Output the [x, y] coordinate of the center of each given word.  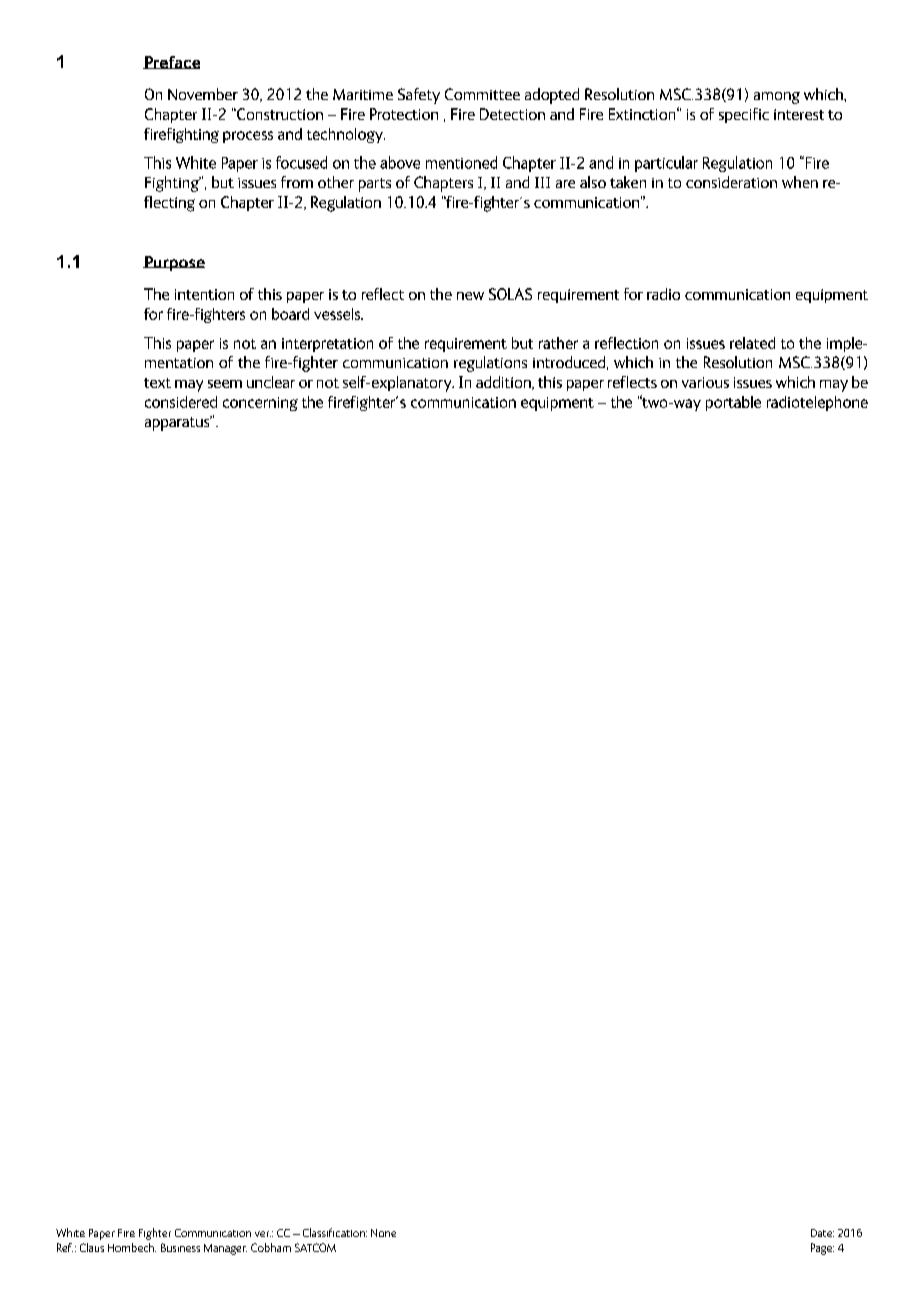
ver [263, 1234]
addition [504, 383]
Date [822, 1233]
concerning [260, 404]
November [203, 94]
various [705, 382]
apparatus [178, 423]
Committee [482, 94]
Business [180, 1247]
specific [744, 115]
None [383, 1233]
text [157, 383]
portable [733, 403]
